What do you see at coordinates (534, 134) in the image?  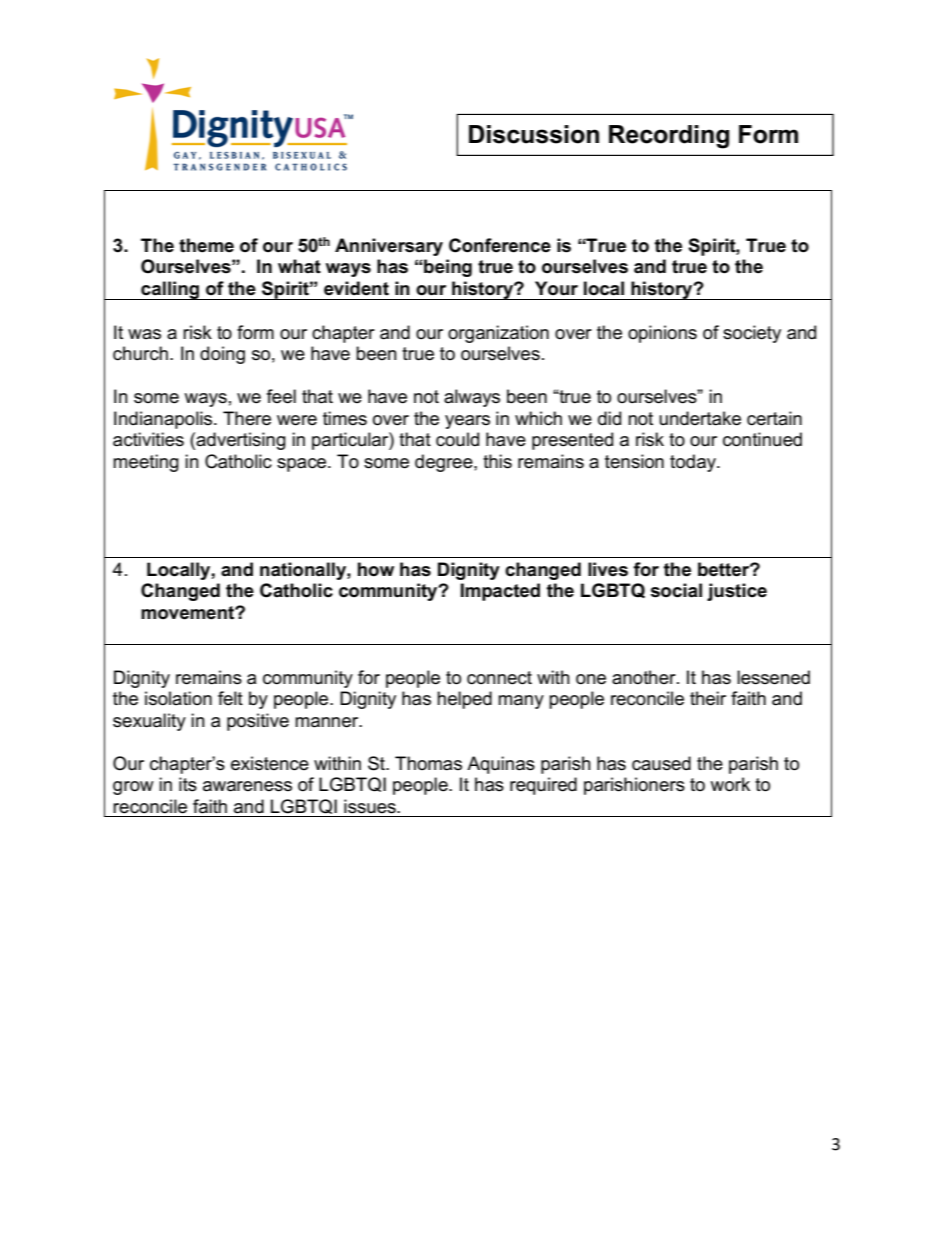 I see `Discussion` at bounding box center [534, 134].
